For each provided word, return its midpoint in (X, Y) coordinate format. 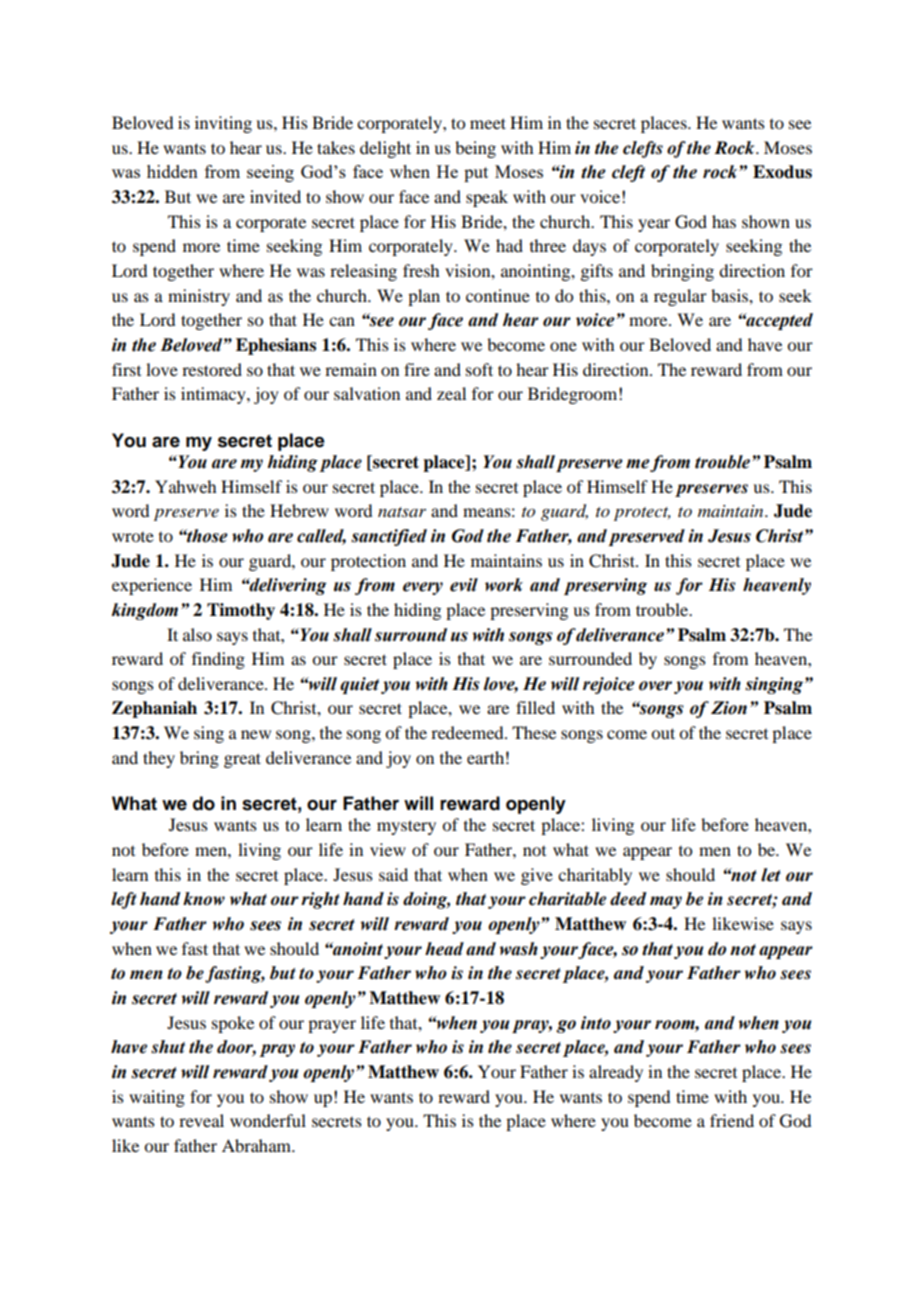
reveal (201, 1120)
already (616, 1073)
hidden (172, 171)
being (475, 149)
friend (732, 1120)
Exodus (782, 172)
